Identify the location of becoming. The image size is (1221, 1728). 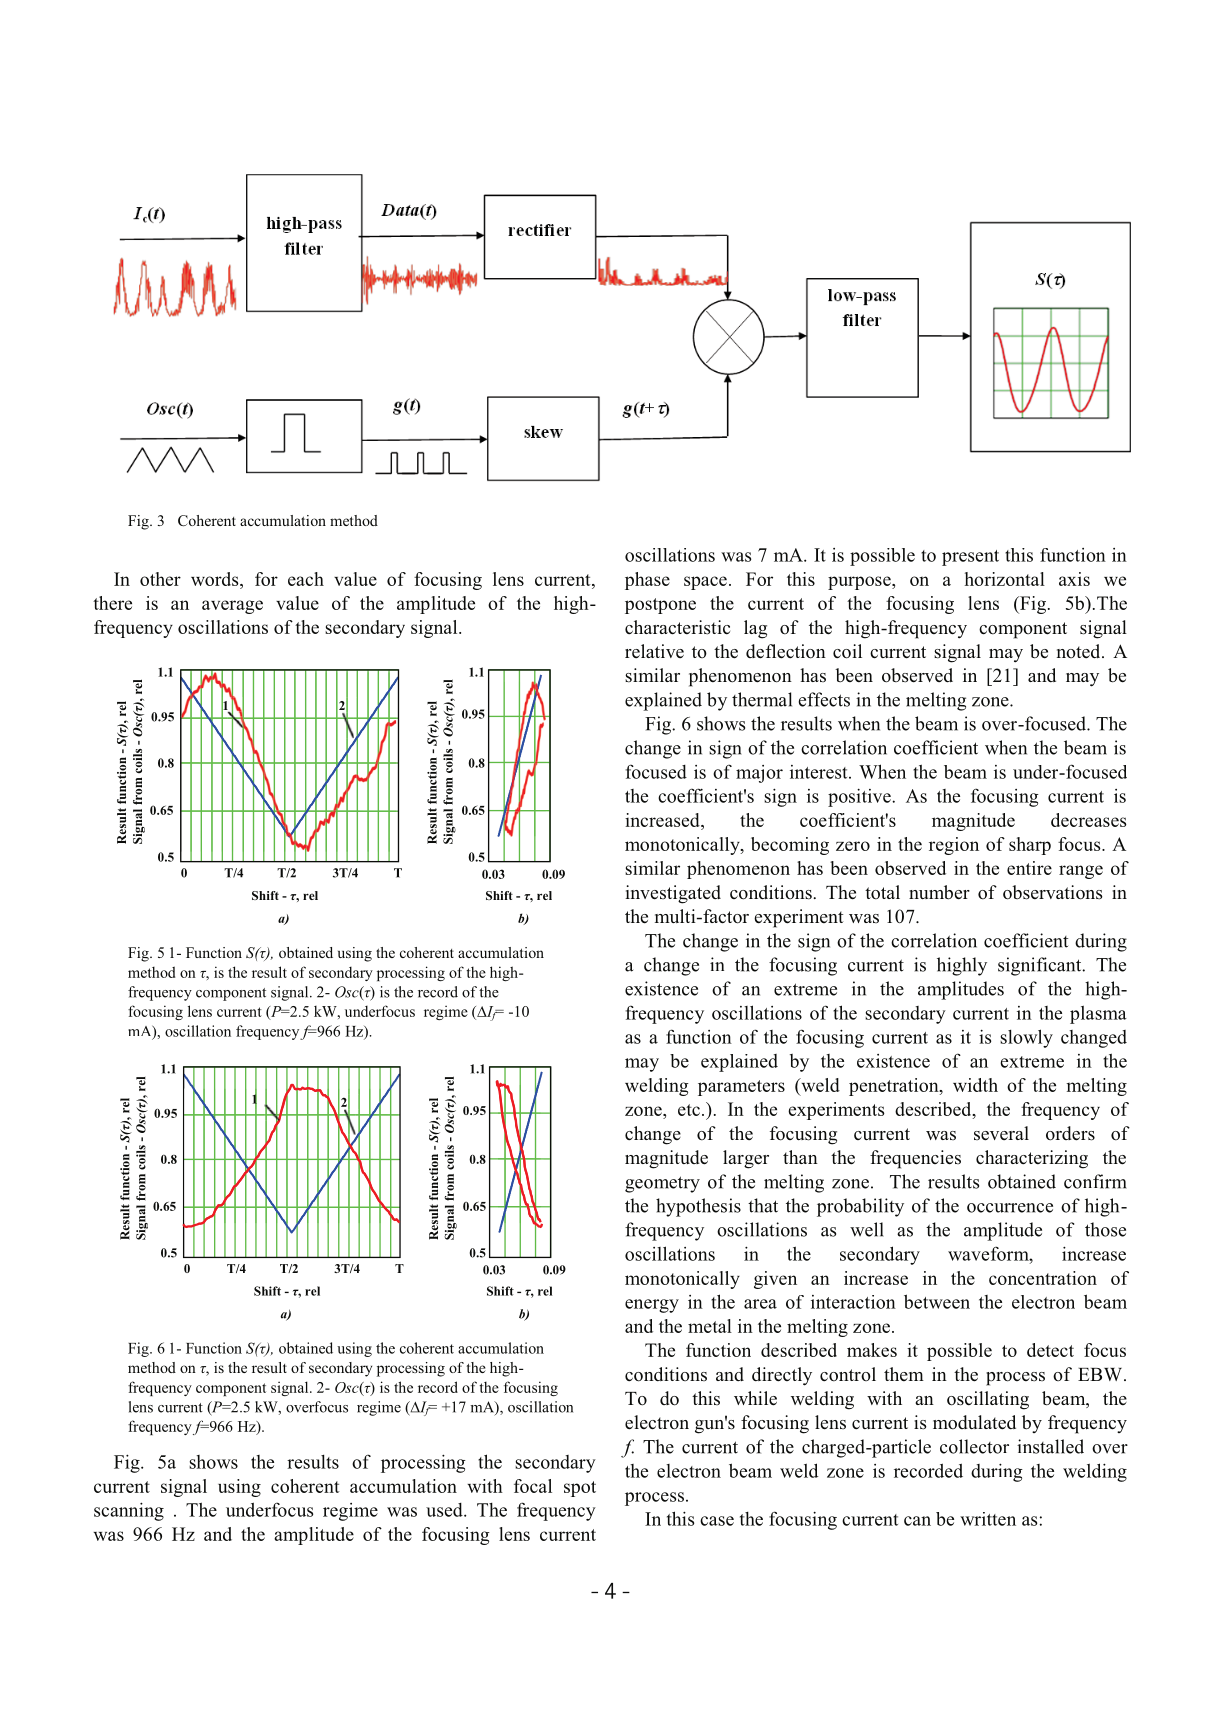
(790, 846).
